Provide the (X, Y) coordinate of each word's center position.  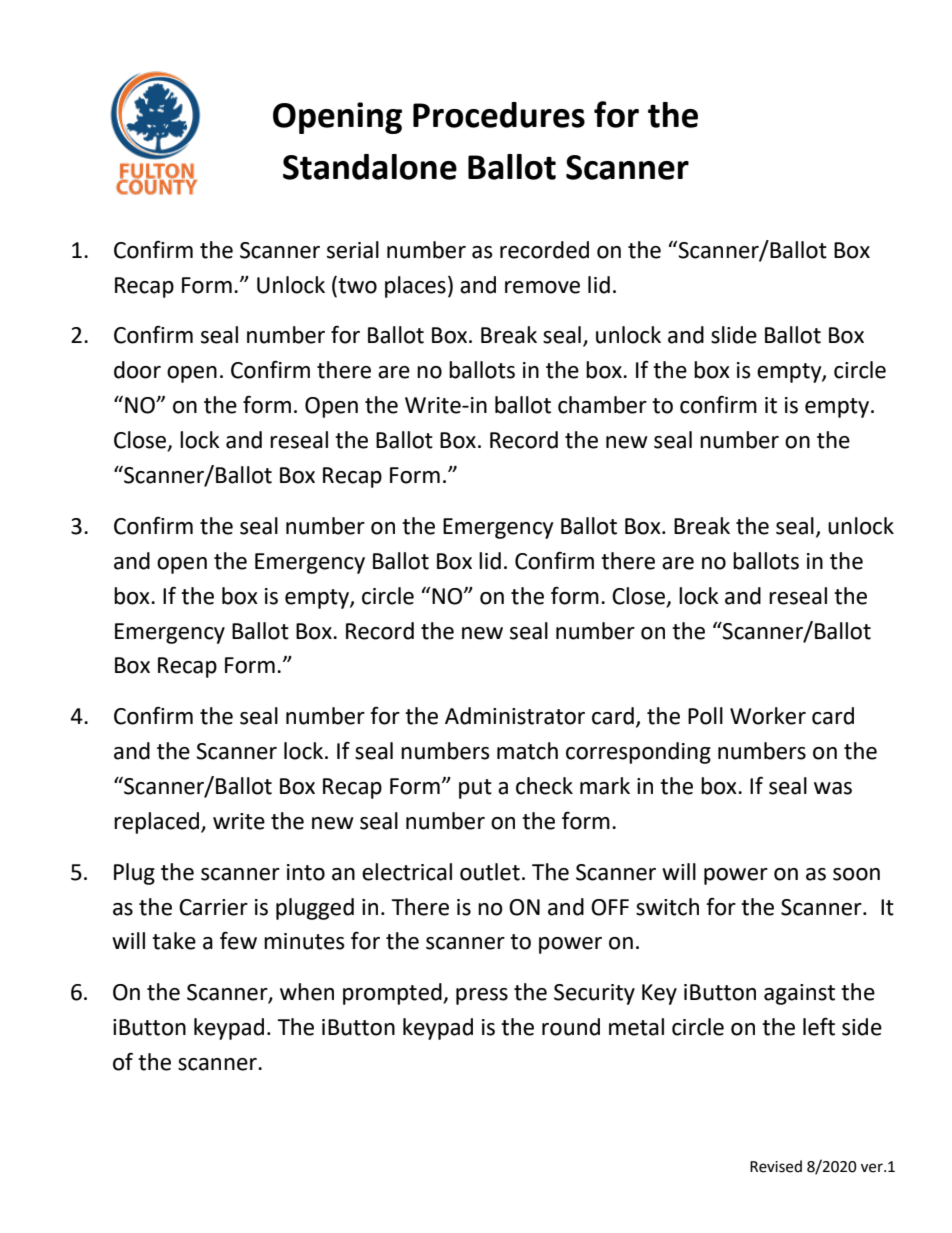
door (137, 370)
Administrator (515, 716)
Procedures (499, 115)
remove (542, 287)
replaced (158, 823)
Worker (768, 716)
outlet (490, 872)
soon (856, 874)
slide (734, 335)
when (307, 992)
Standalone (370, 167)
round (571, 1027)
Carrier (213, 907)
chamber (602, 405)
